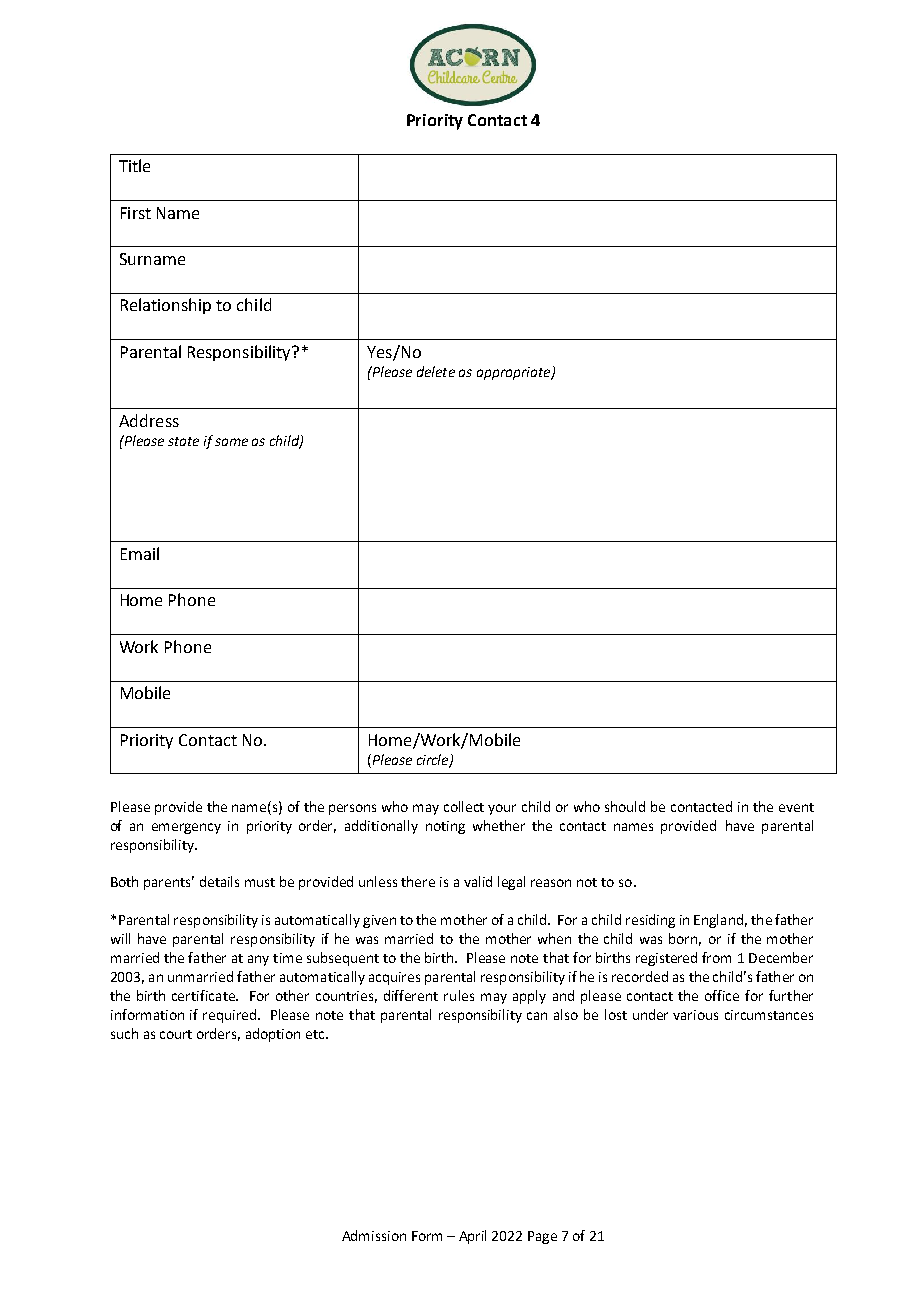  What do you see at coordinates (472, 1237) in the screenshot?
I see `April` at bounding box center [472, 1237].
